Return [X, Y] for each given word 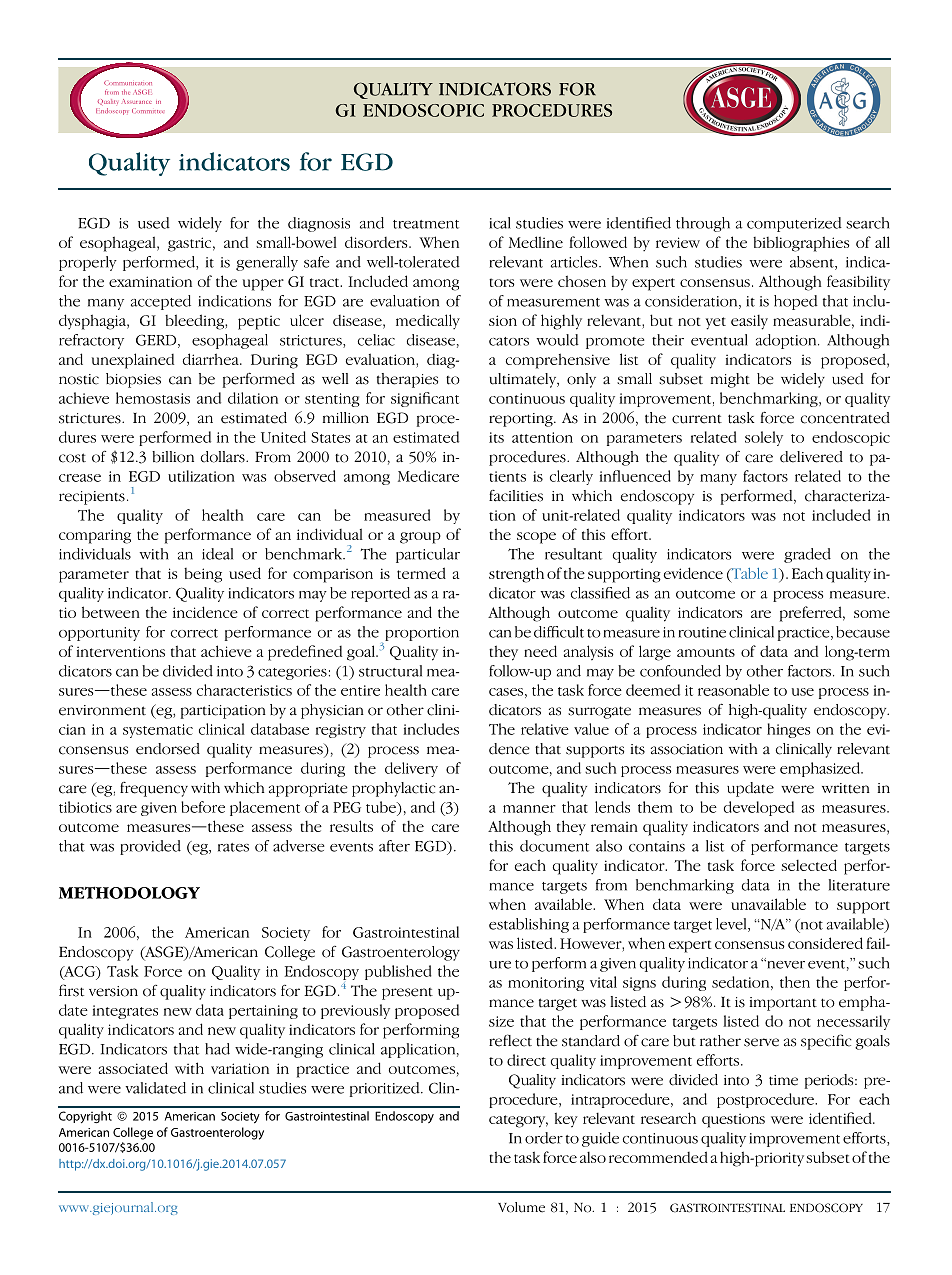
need [540, 651]
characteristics [244, 690]
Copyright [85, 1117]
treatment [426, 224]
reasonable [733, 690]
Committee [147, 110]
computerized [794, 224]
